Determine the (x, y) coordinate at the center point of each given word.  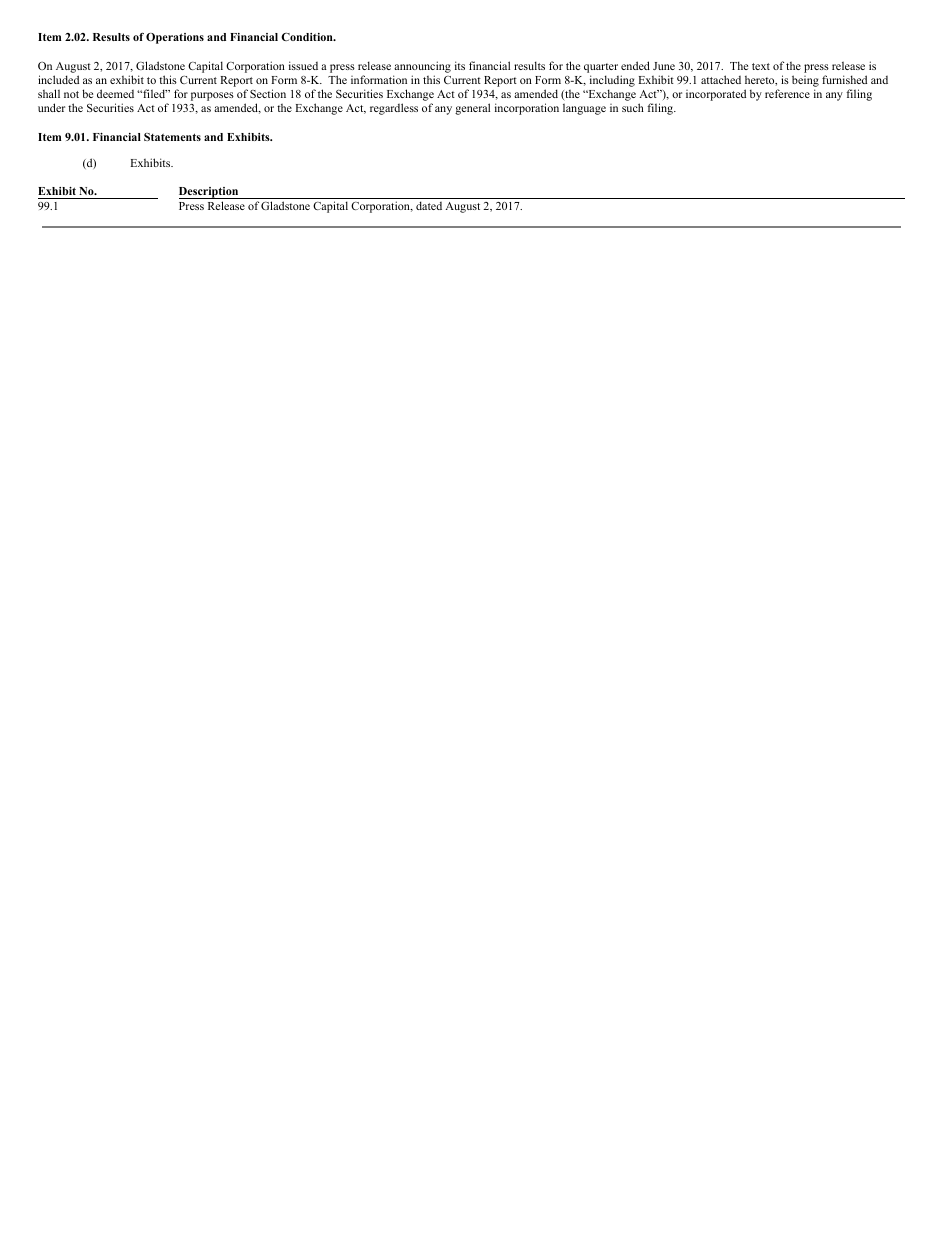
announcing (422, 68)
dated (429, 205)
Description (210, 193)
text (761, 66)
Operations (175, 38)
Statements (172, 137)
